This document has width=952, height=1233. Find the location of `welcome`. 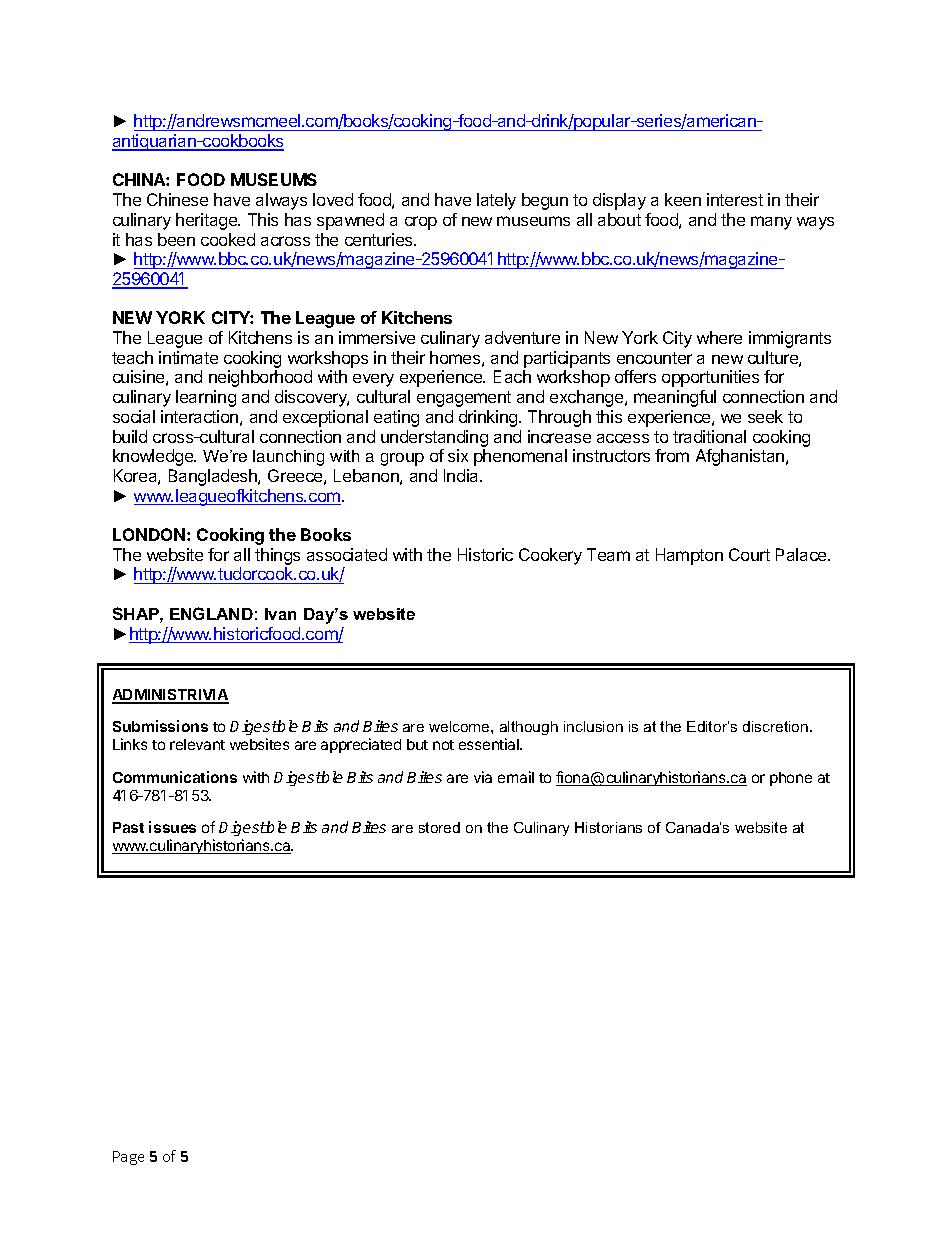

welcome is located at coordinates (460, 726).
